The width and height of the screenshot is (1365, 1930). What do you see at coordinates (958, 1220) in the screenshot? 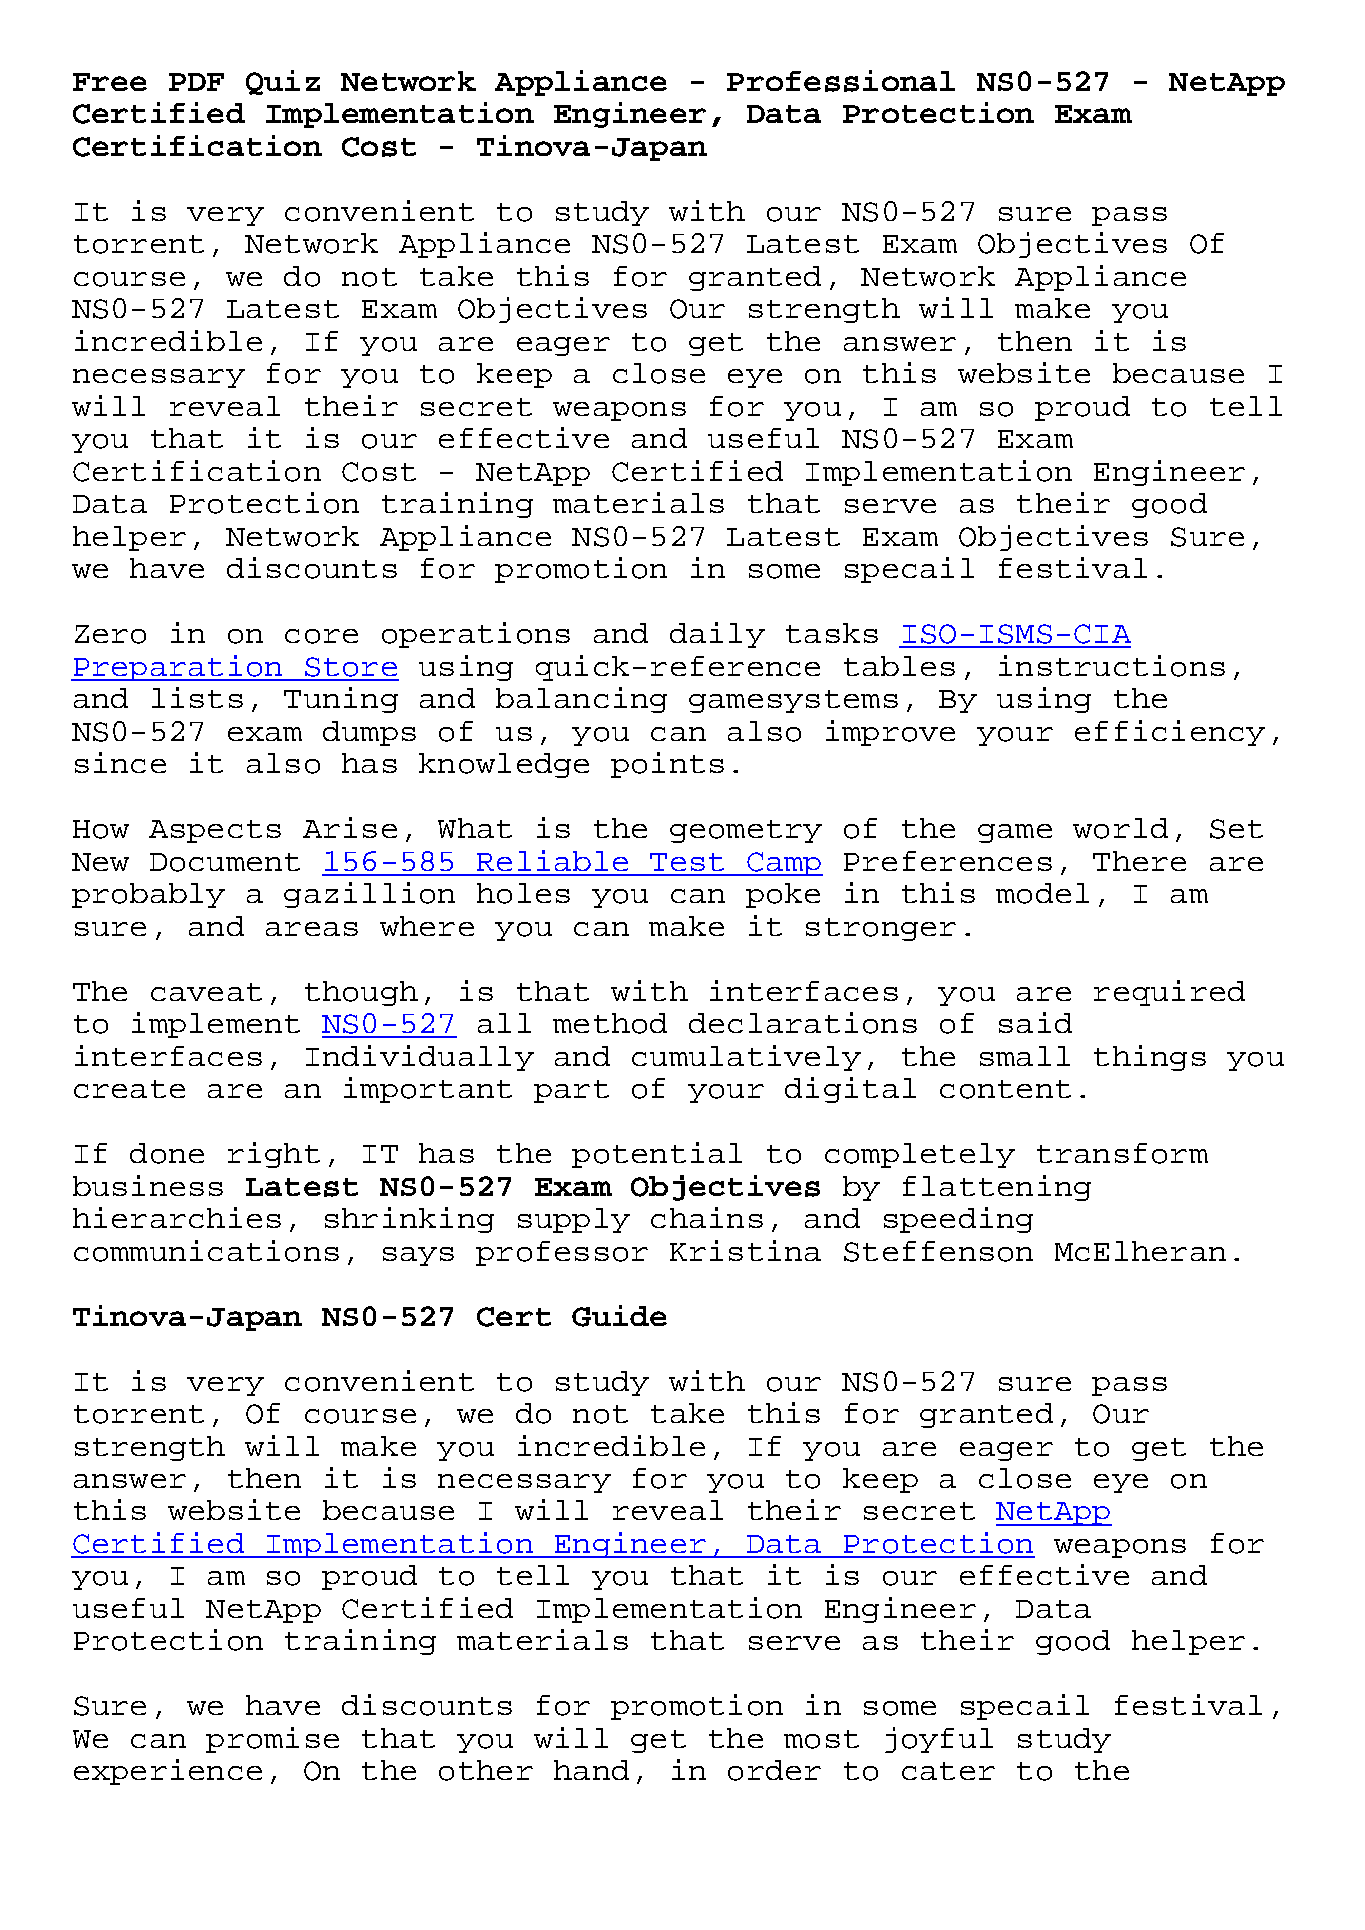
I see `speeding` at bounding box center [958, 1220].
